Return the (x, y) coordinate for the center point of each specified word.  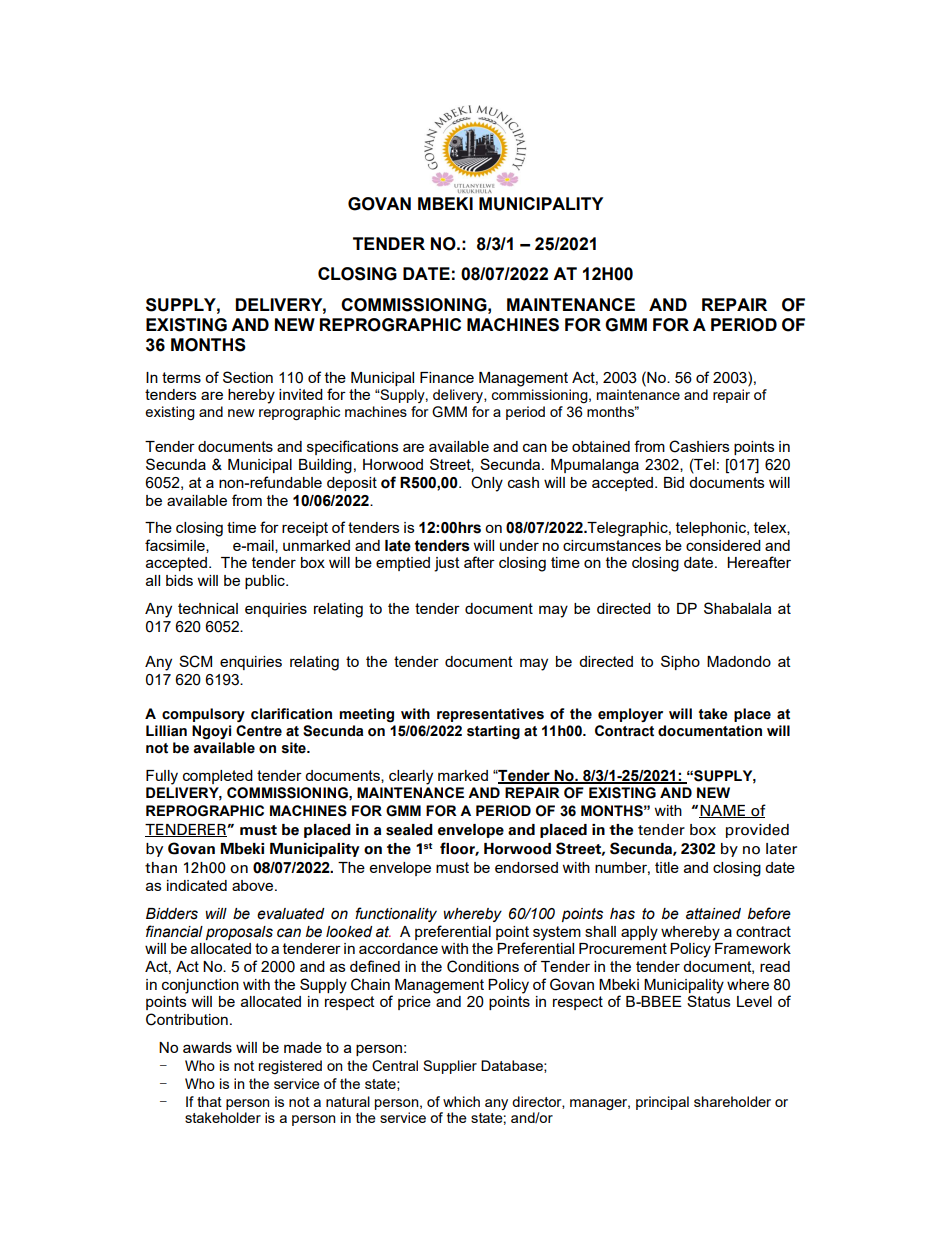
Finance (447, 377)
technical (208, 608)
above (254, 885)
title (667, 867)
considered (723, 545)
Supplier (450, 1067)
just (447, 564)
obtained (601, 446)
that (209, 1101)
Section (248, 377)
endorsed (526, 867)
